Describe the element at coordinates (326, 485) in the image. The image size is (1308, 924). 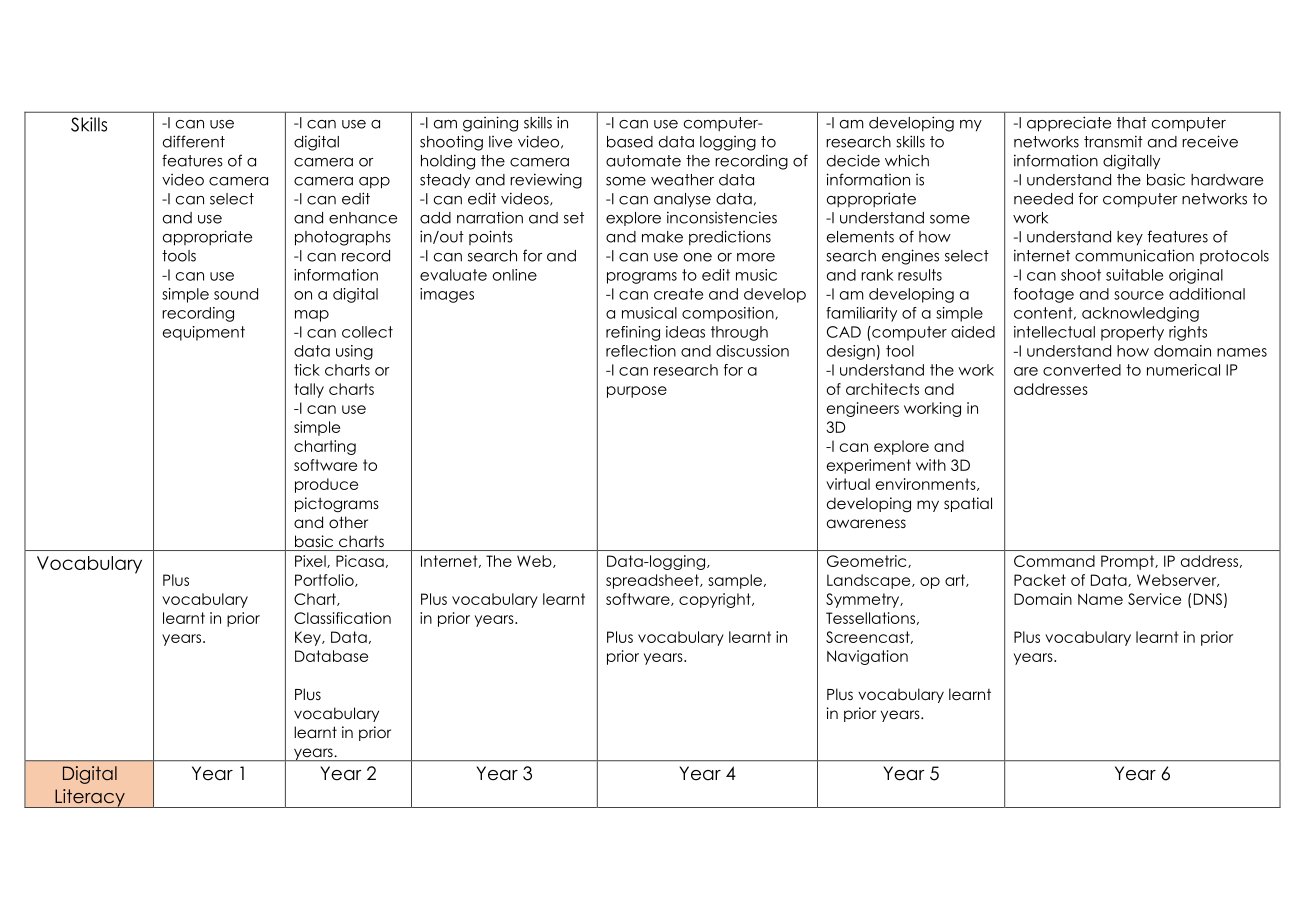
I see `produce` at that location.
